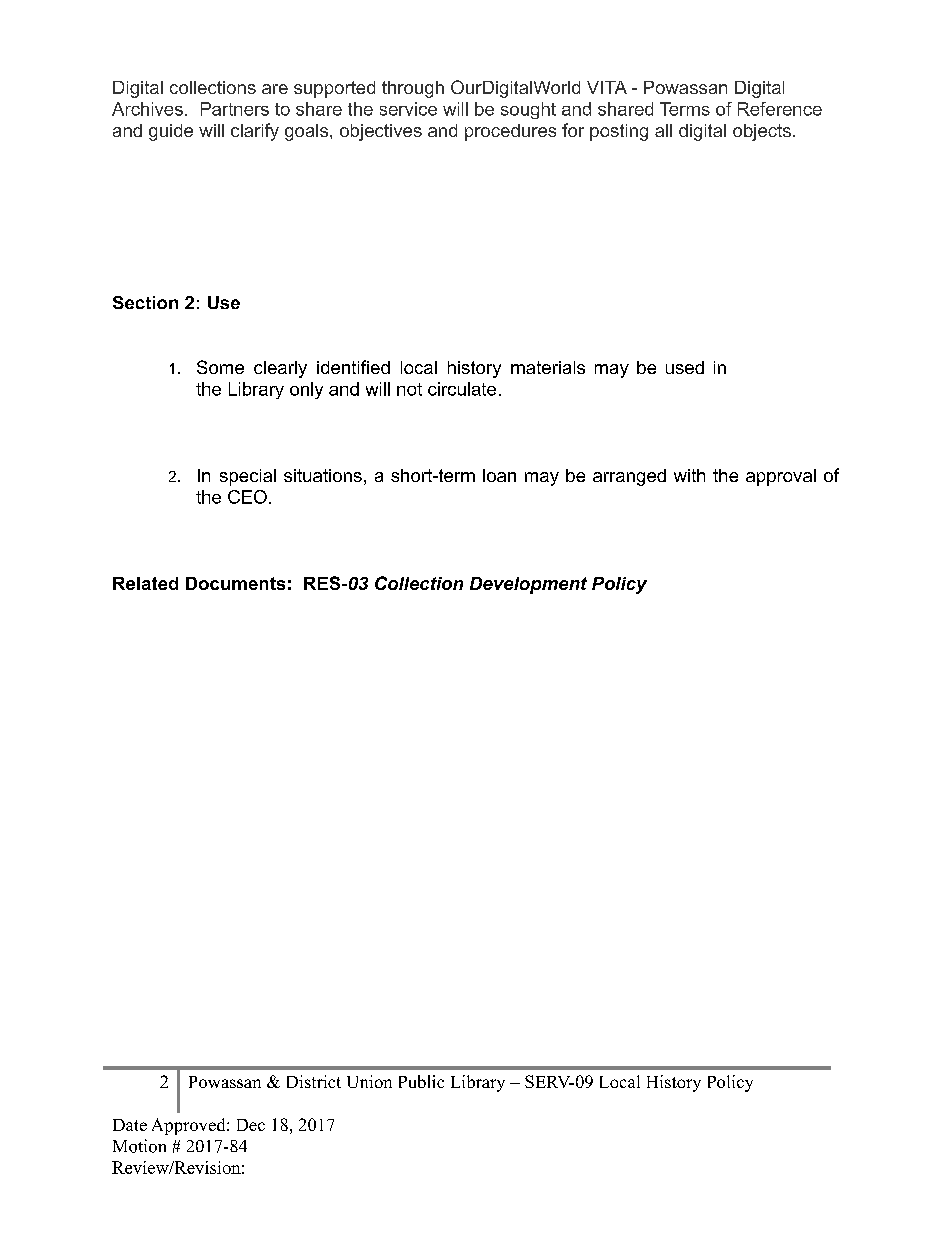 Image resolution: width=952 pixels, height=1233 pixels. What do you see at coordinates (235, 583) in the image?
I see `Documents` at bounding box center [235, 583].
